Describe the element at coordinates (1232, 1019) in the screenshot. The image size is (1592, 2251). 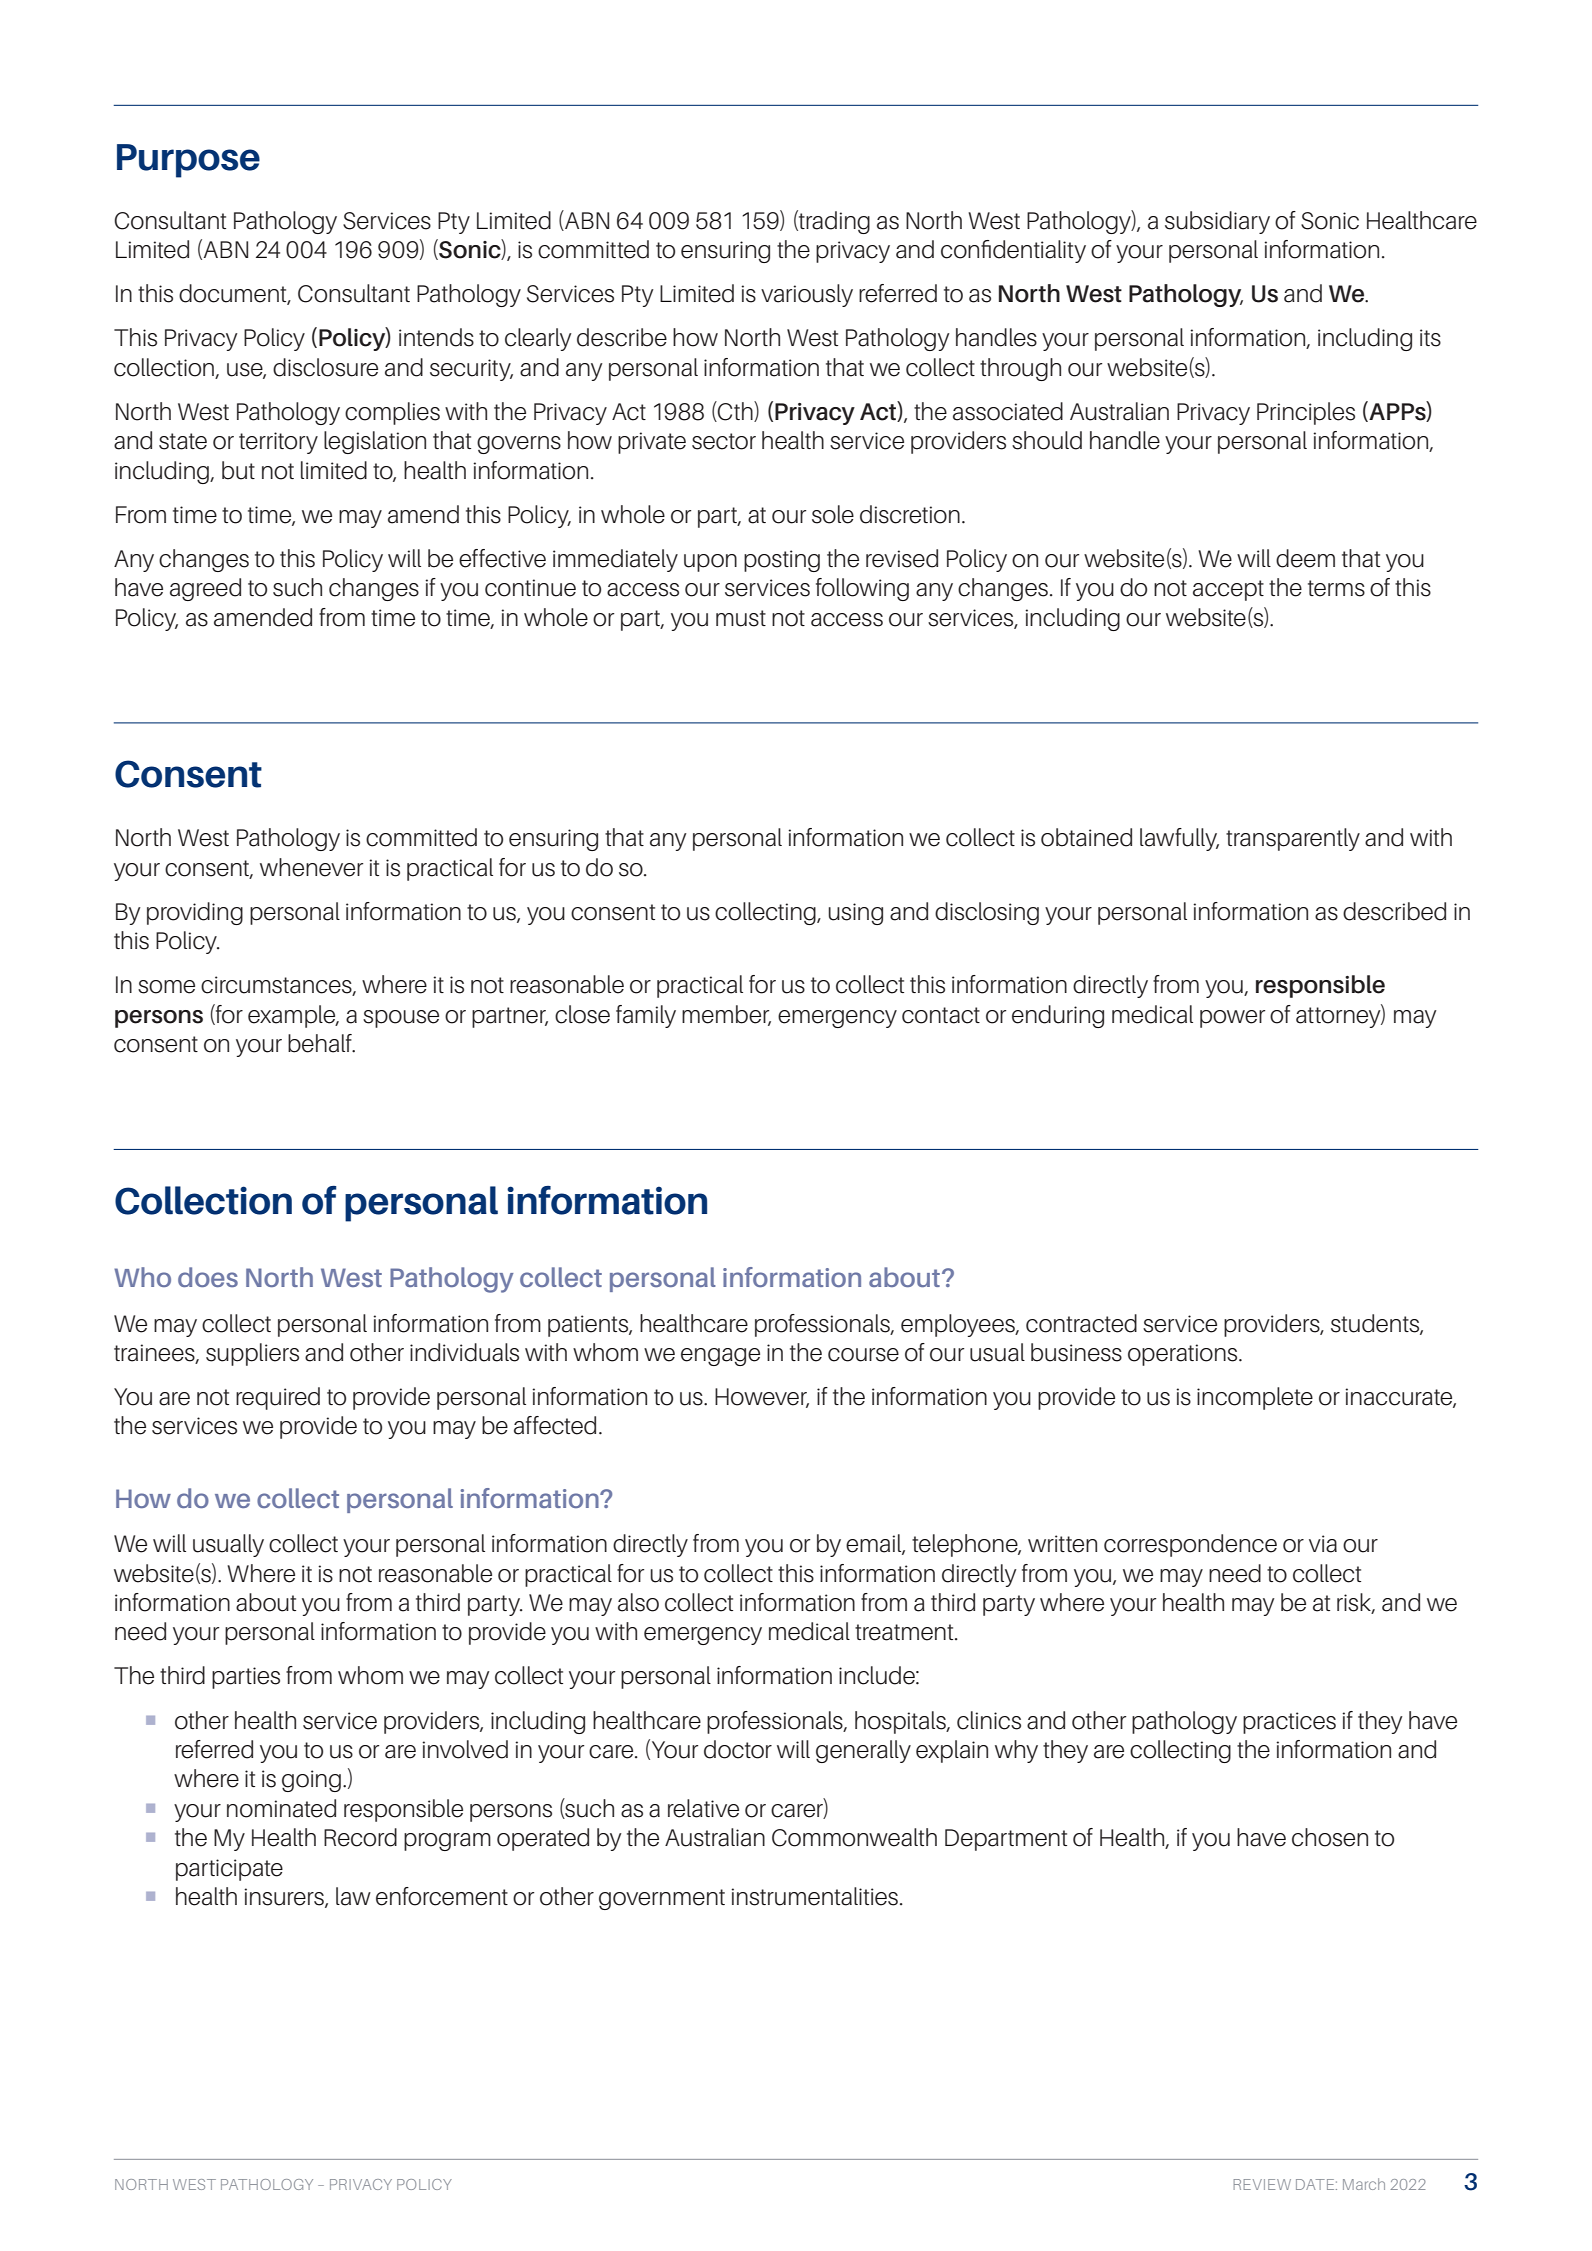
I see `power` at that location.
